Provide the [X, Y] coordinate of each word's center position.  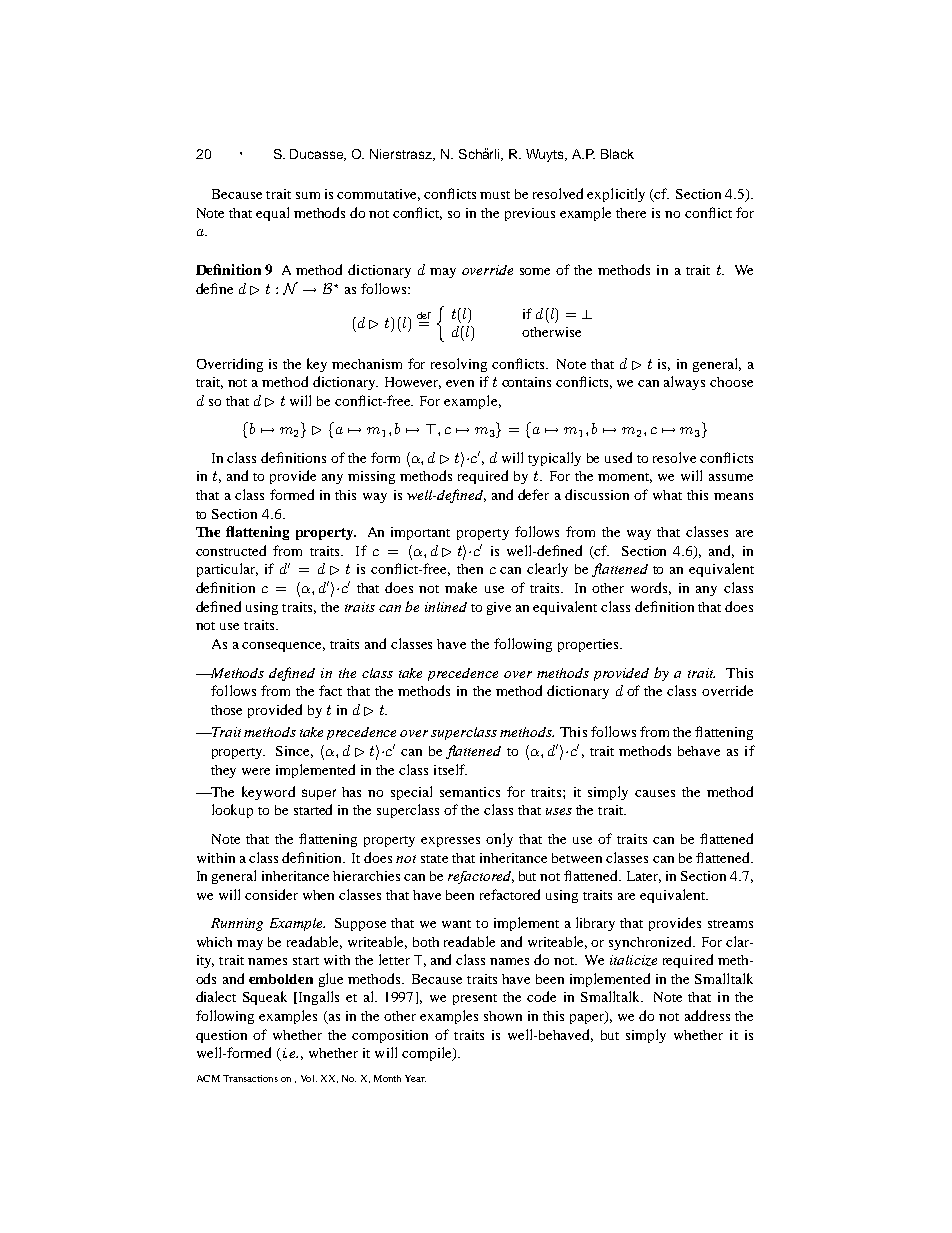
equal [272, 214]
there [631, 213]
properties [589, 645]
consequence [283, 647]
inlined [446, 607]
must [495, 195]
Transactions [250, 1078]
